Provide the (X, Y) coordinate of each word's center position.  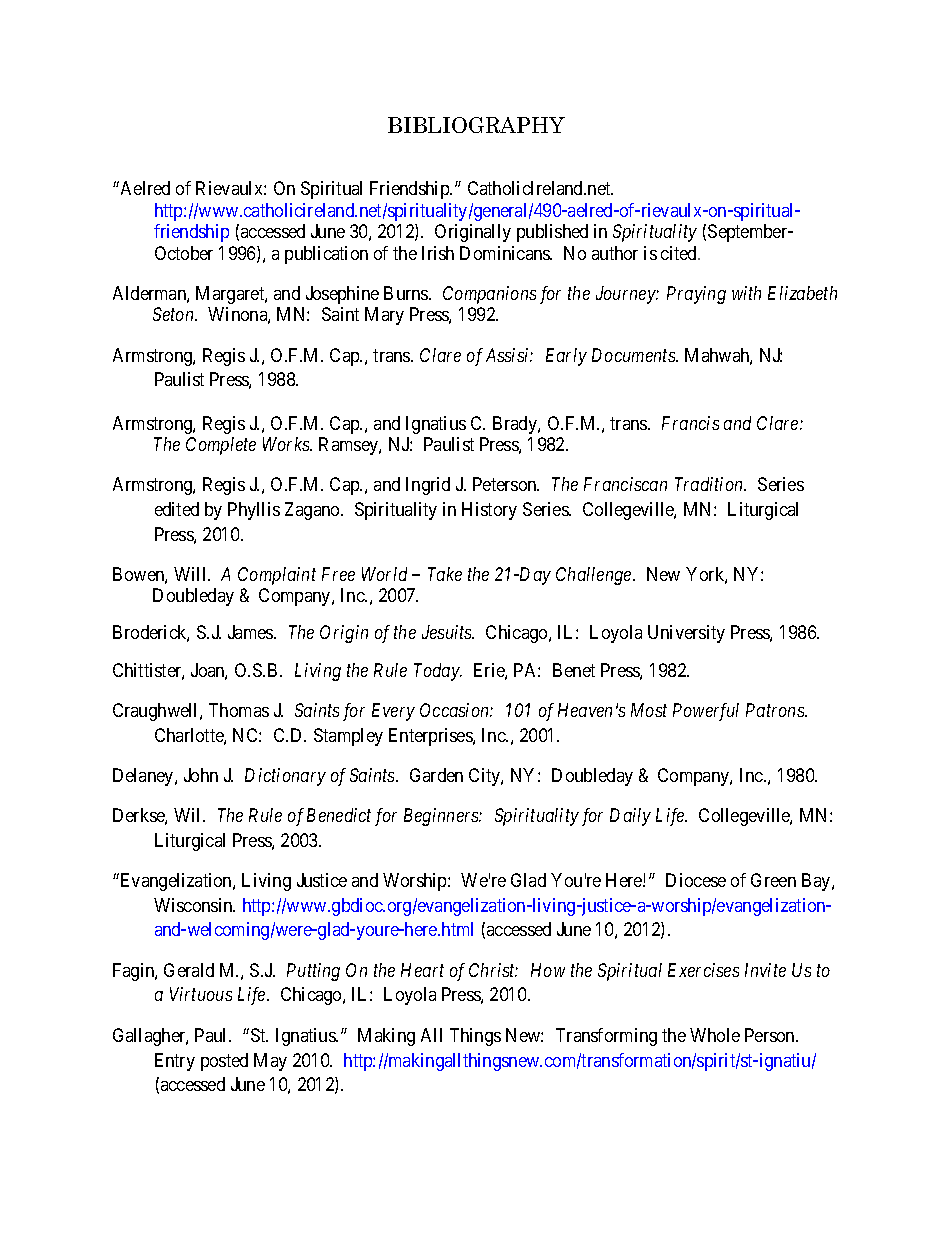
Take (445, 574)
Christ (493, 970)
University (686, 634)
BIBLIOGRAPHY (476, 125)
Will (191, 574)
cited (680, 253)
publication (326, 255)
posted (224, 1062)
